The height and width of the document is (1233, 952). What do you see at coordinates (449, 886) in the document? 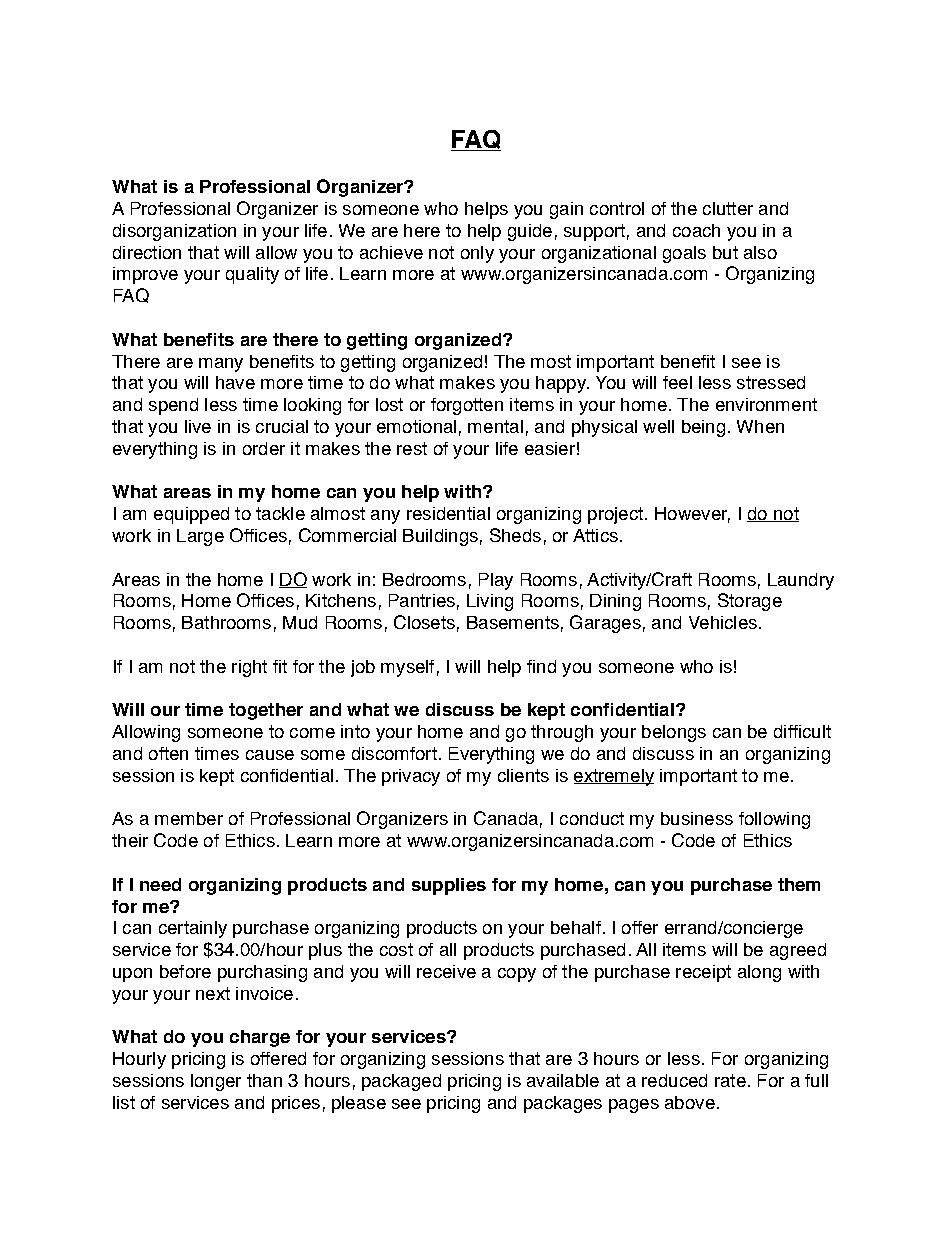
I see `supplies` at bounding box center [449, 886].
